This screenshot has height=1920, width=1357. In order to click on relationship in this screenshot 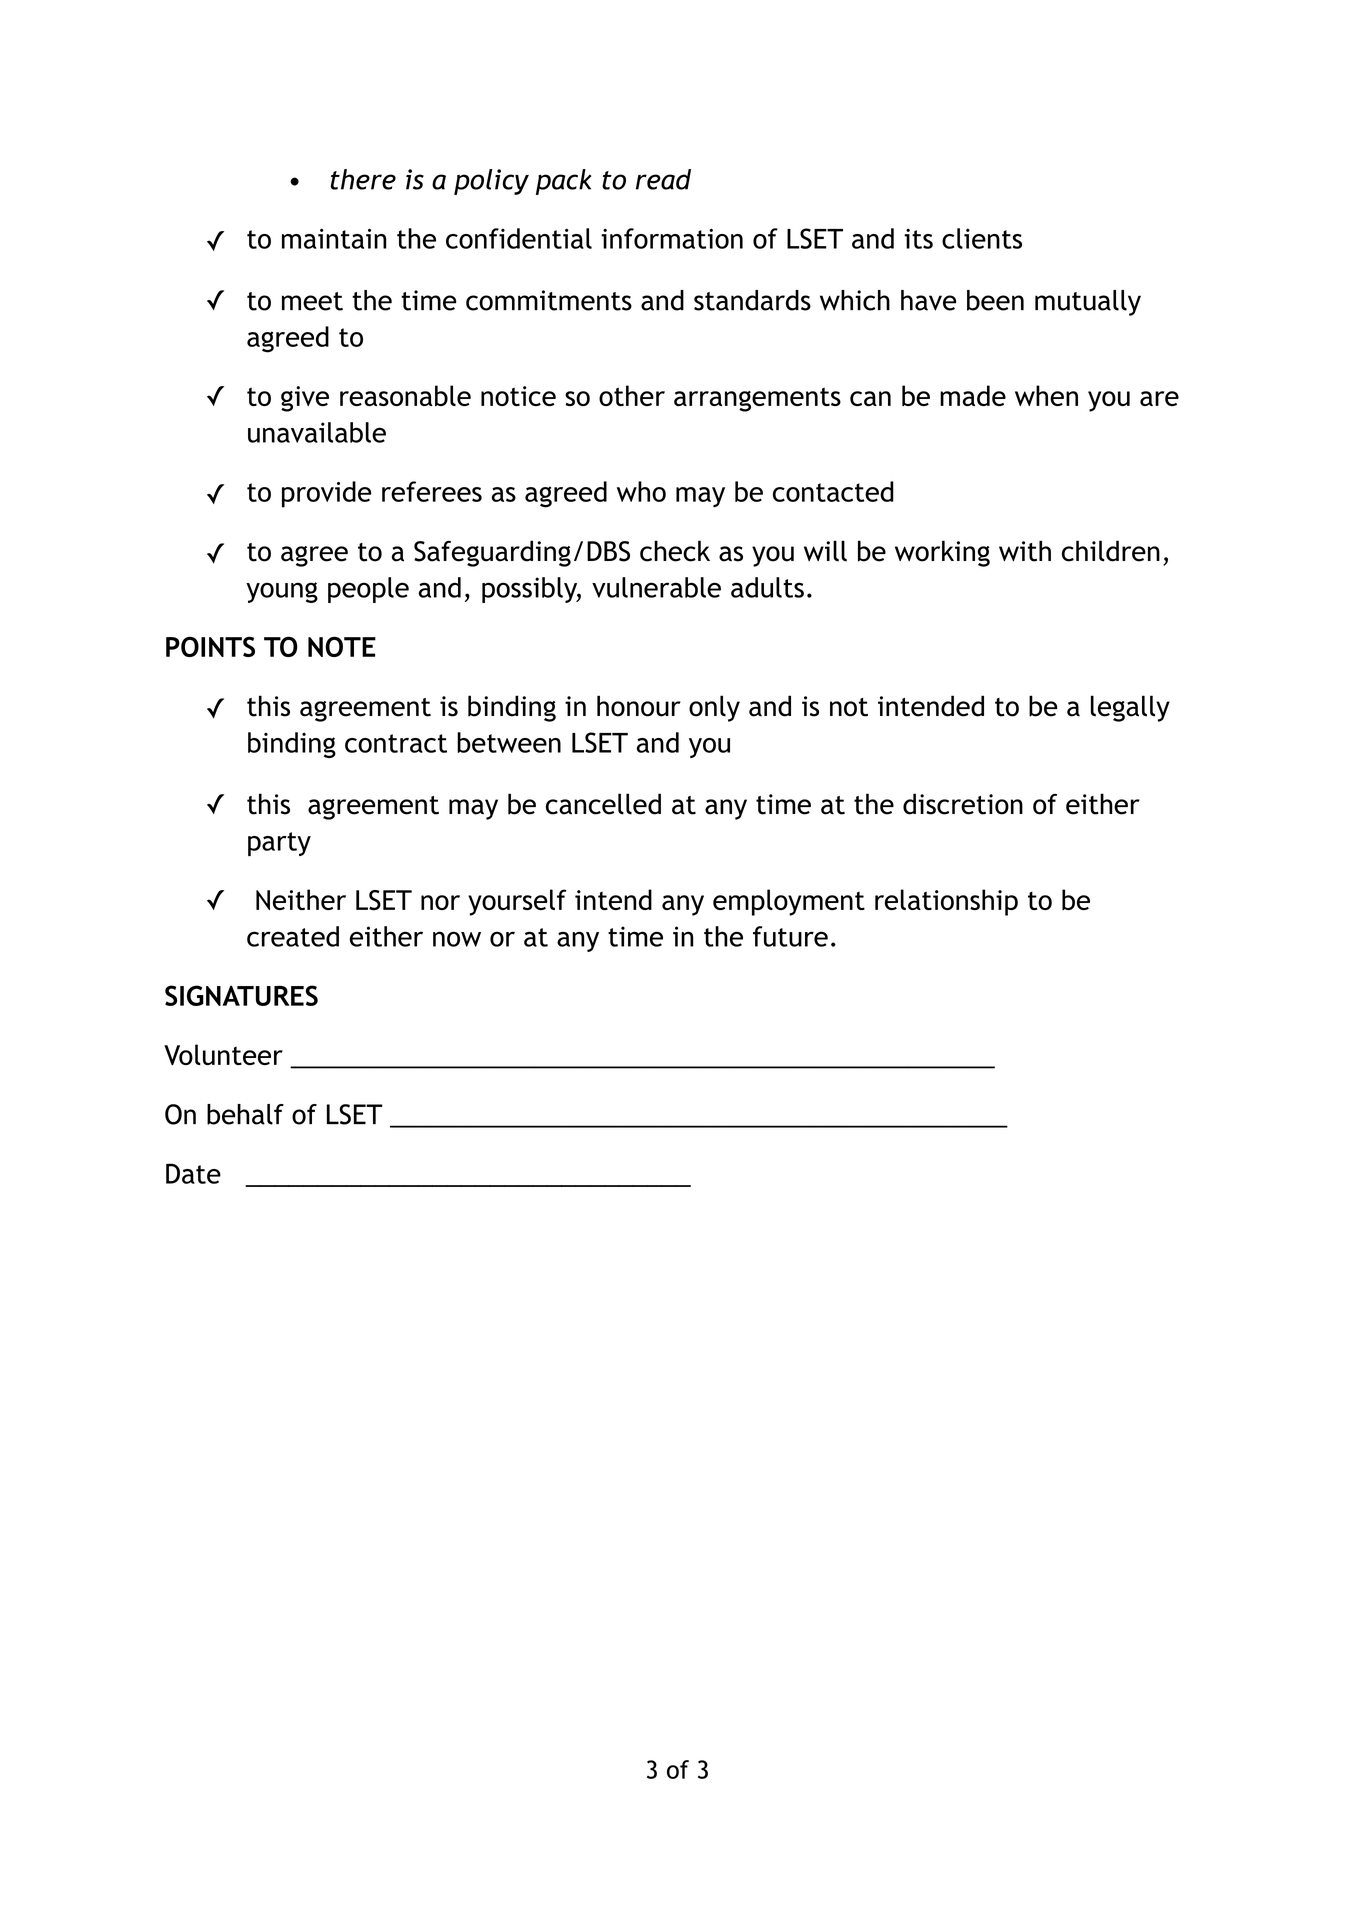, I will do `click(946, 902)`.
